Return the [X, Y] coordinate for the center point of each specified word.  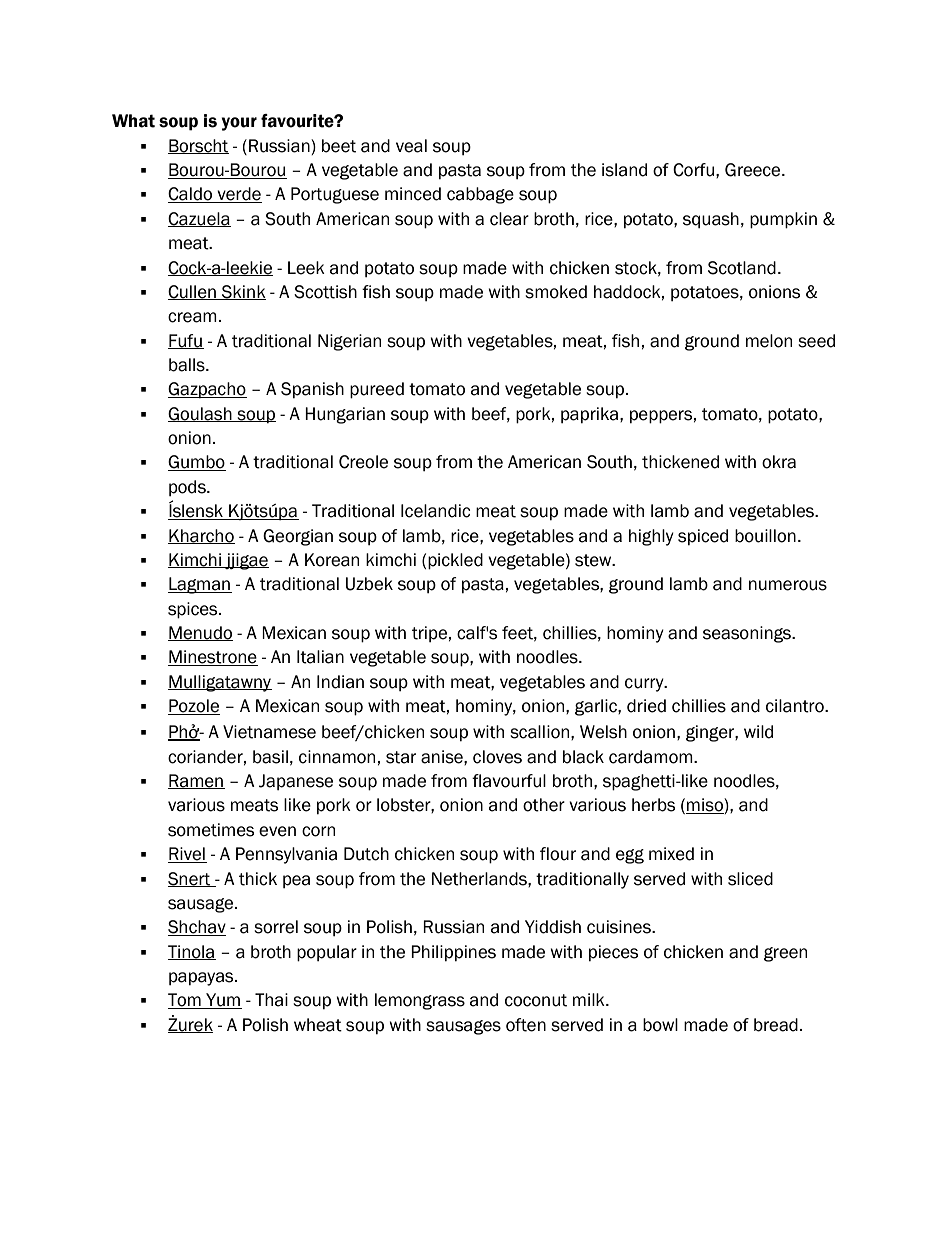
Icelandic [435, 511]
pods [188, 488]
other [544, 805]
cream [192, 317]
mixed [671, 854]
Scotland [742, 268]
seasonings [748, 634]
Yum [223, 1001]
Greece [754, 170]
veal [411, 146]
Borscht [198, 146]
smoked [556, 292]
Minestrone [213, 658]
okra [779, 462]
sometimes [211, 830]
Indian [340, 682]
